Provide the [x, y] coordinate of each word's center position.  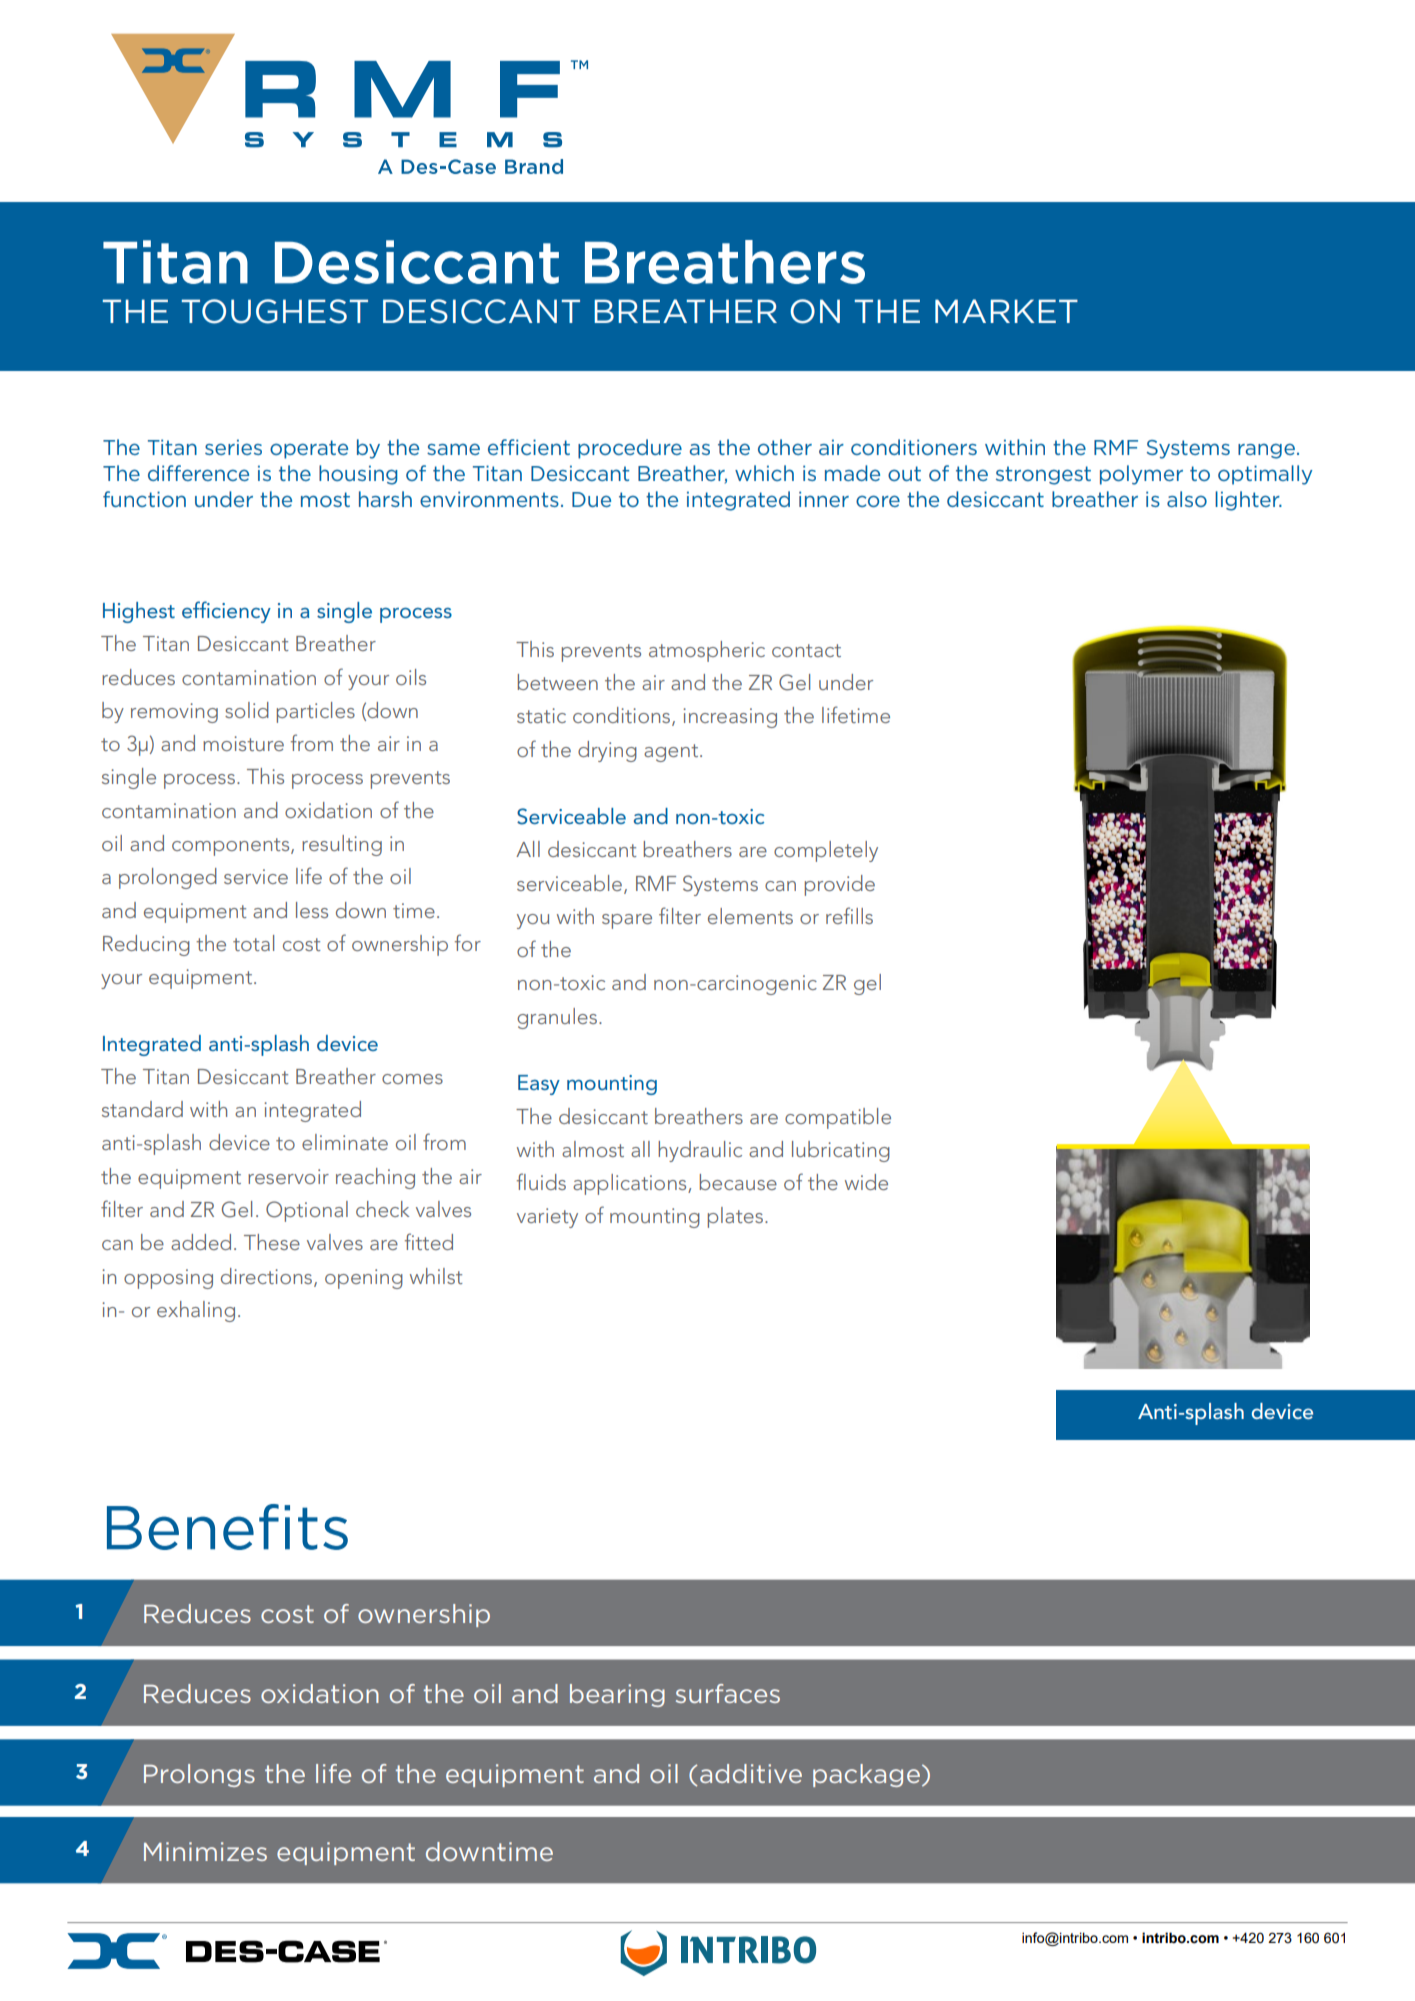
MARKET [1006, 311]
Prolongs [199, 1775]
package [866, 1775]
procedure [630, 449]
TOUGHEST [274, 311]
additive [751, 1773]
